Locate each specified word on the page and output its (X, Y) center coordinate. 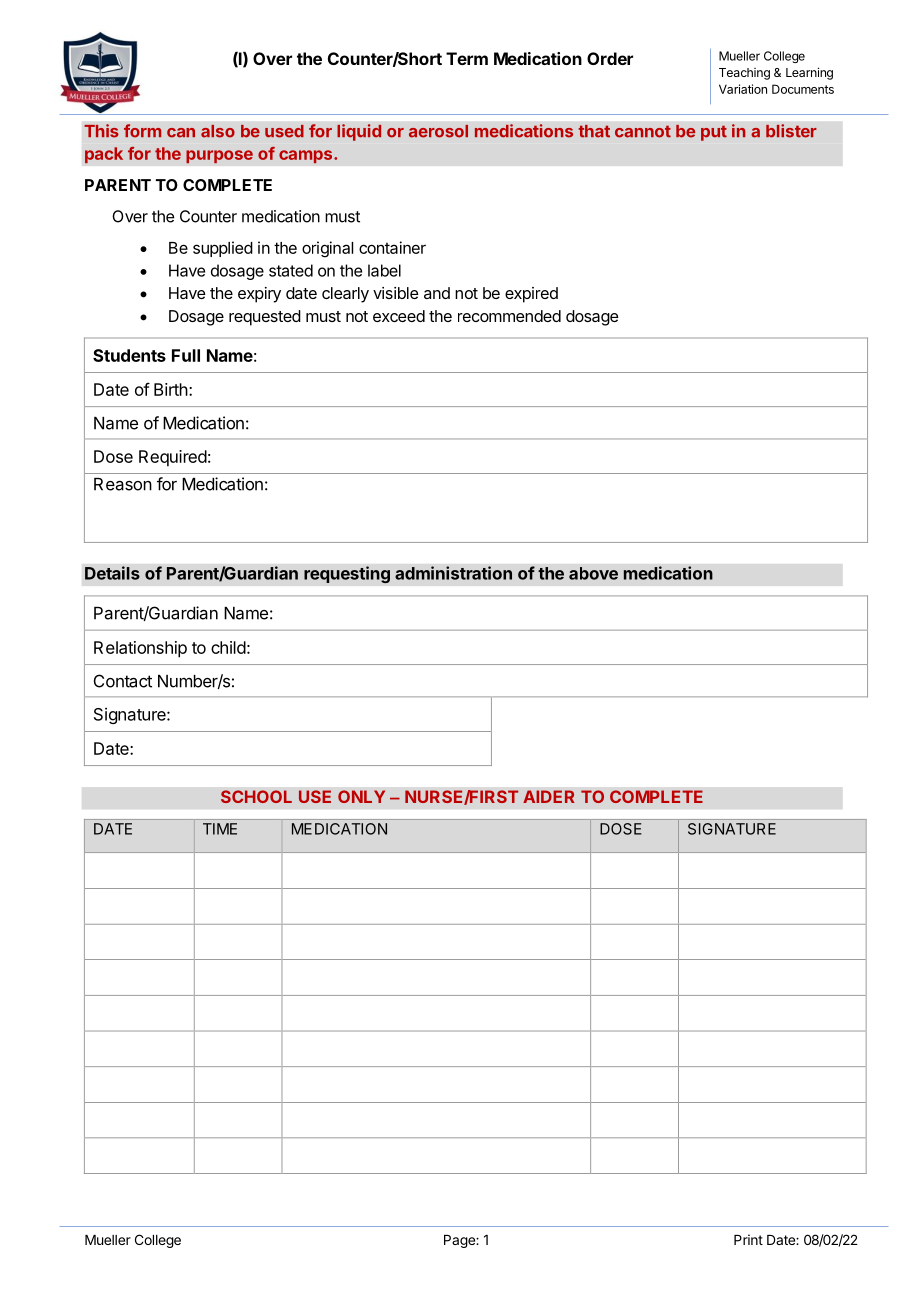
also (218, 131)
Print (748, 1239)
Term (467, 58)
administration (453, 573)
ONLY (361, 796)
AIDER (549, 796)
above (593, 573)
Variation (743, 89)
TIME (220, 829)
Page (460, 1241)
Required (173, 458)
